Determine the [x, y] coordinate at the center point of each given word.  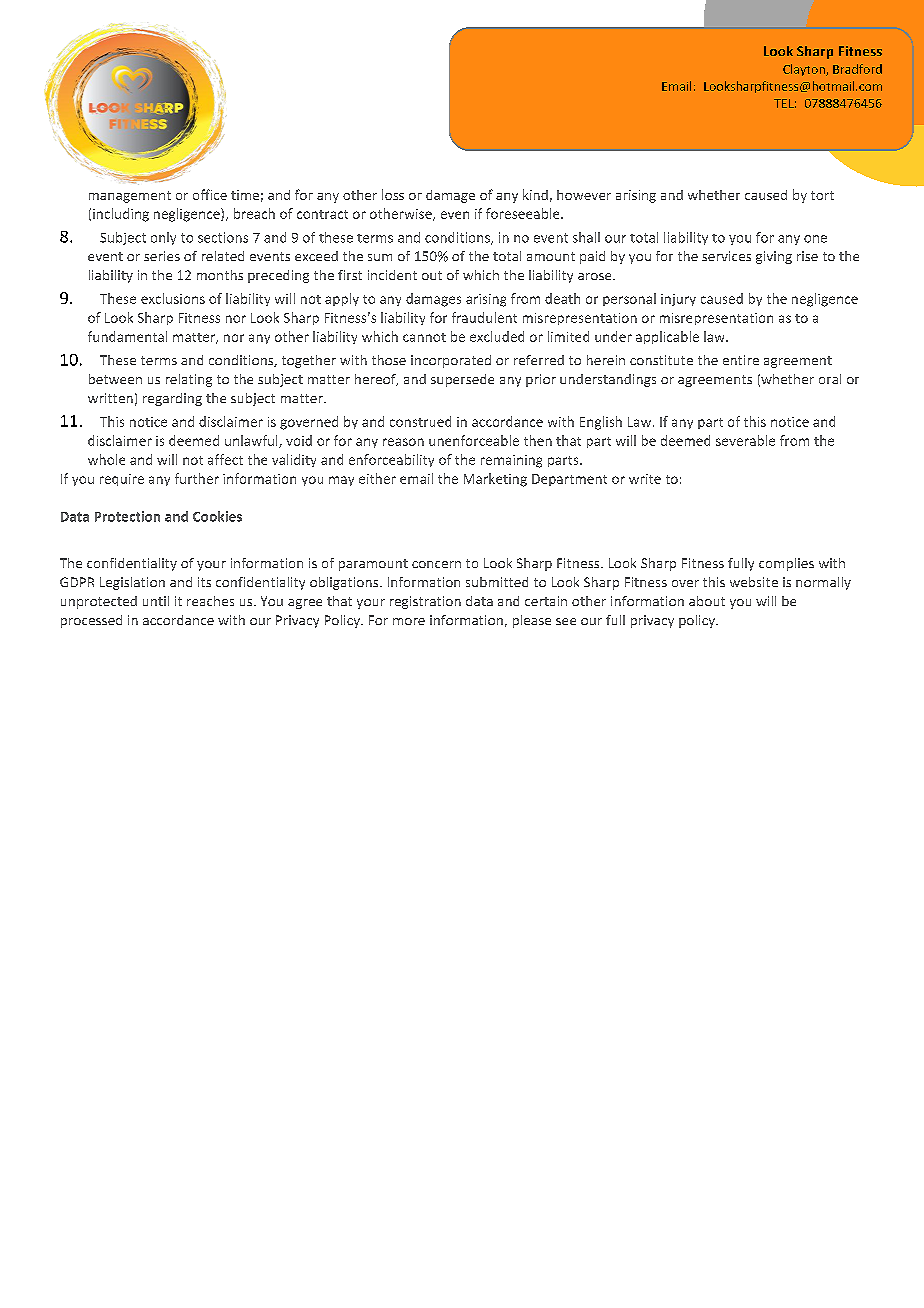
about [707, 601]
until [156, 601]
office [210, 194]
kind [535, 194]
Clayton [805, 70]
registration [425, 602]
